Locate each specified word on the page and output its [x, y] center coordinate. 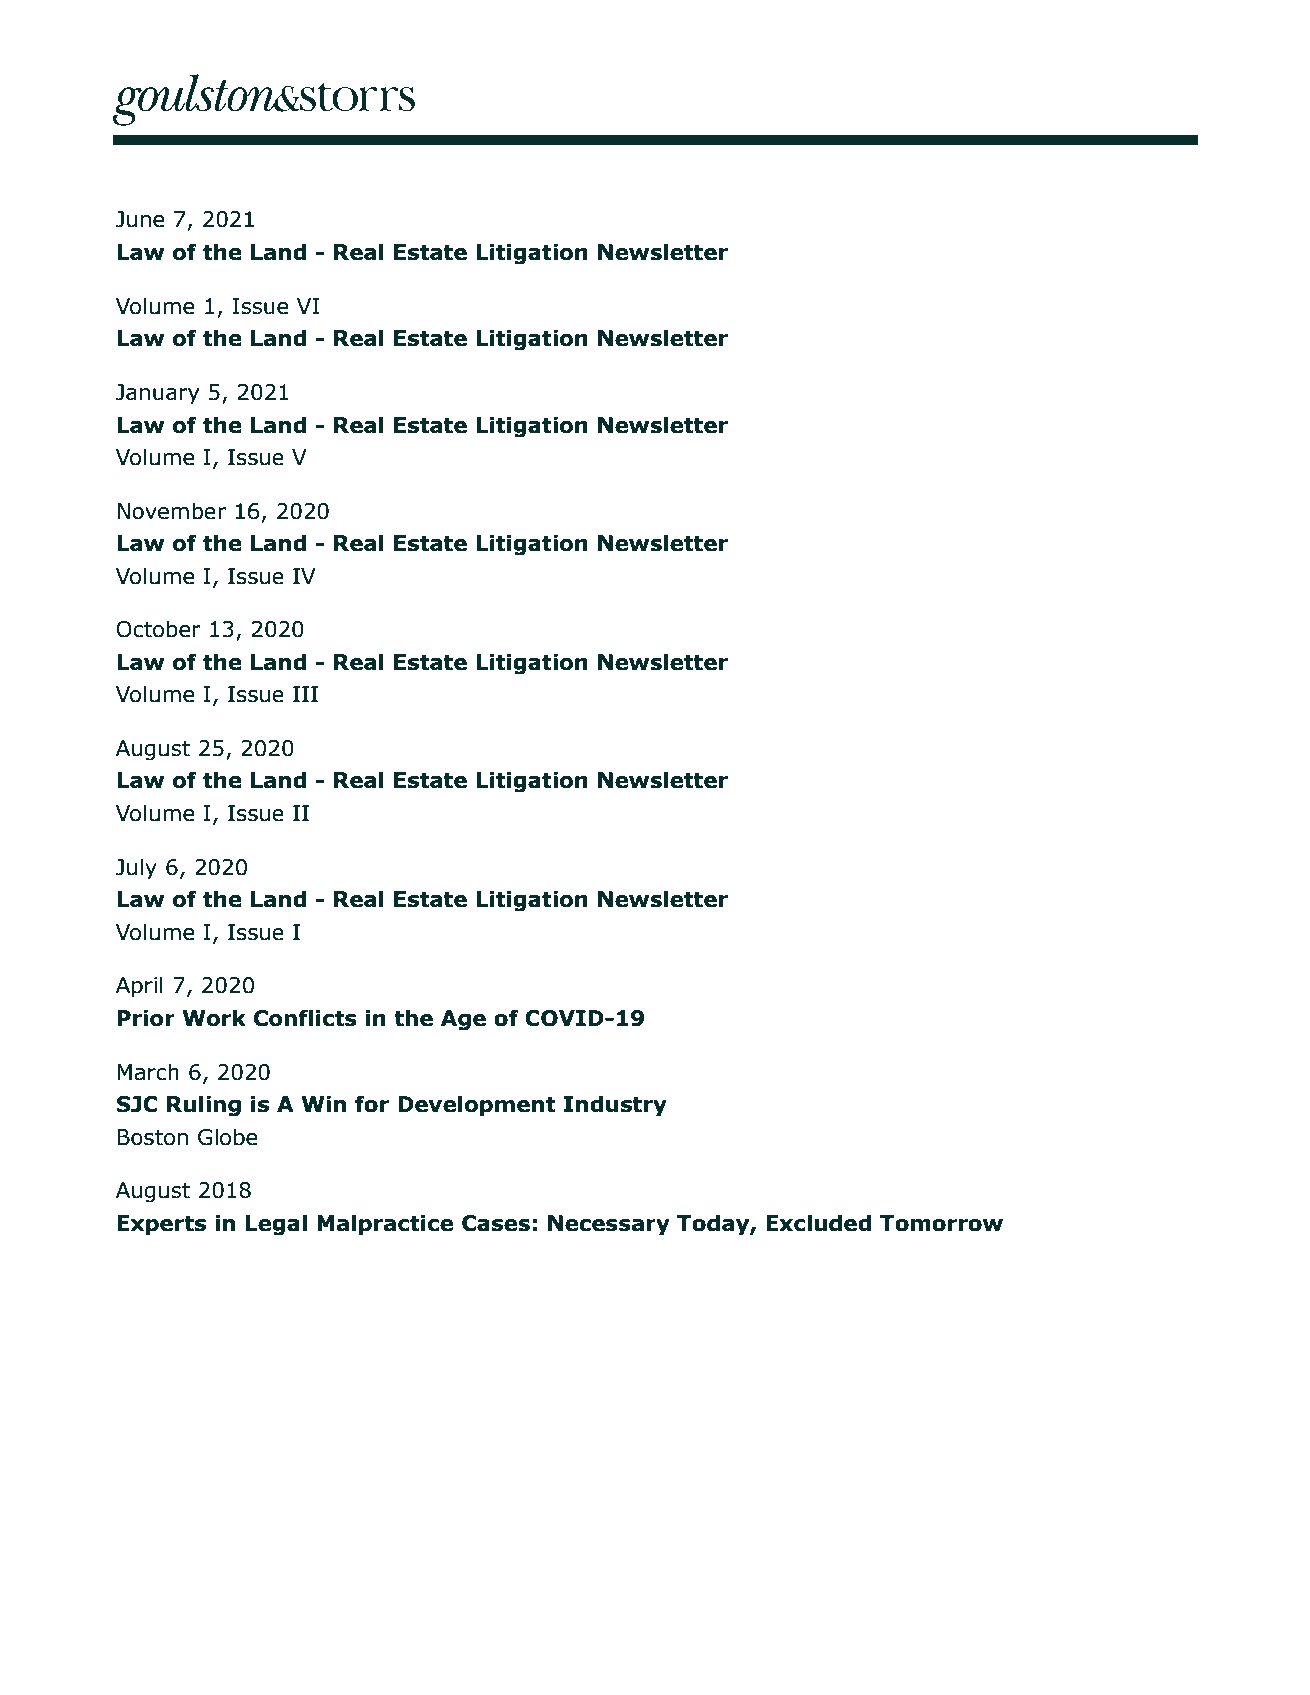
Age [463, 1020]
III [305, 694]
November [171, 511]
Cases [496, 1223]
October [158, 629]
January [158, 394]
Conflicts [305, 1018]
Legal [276, 1225]
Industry [615, 1106]
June [140, 219]
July [136, 869]
